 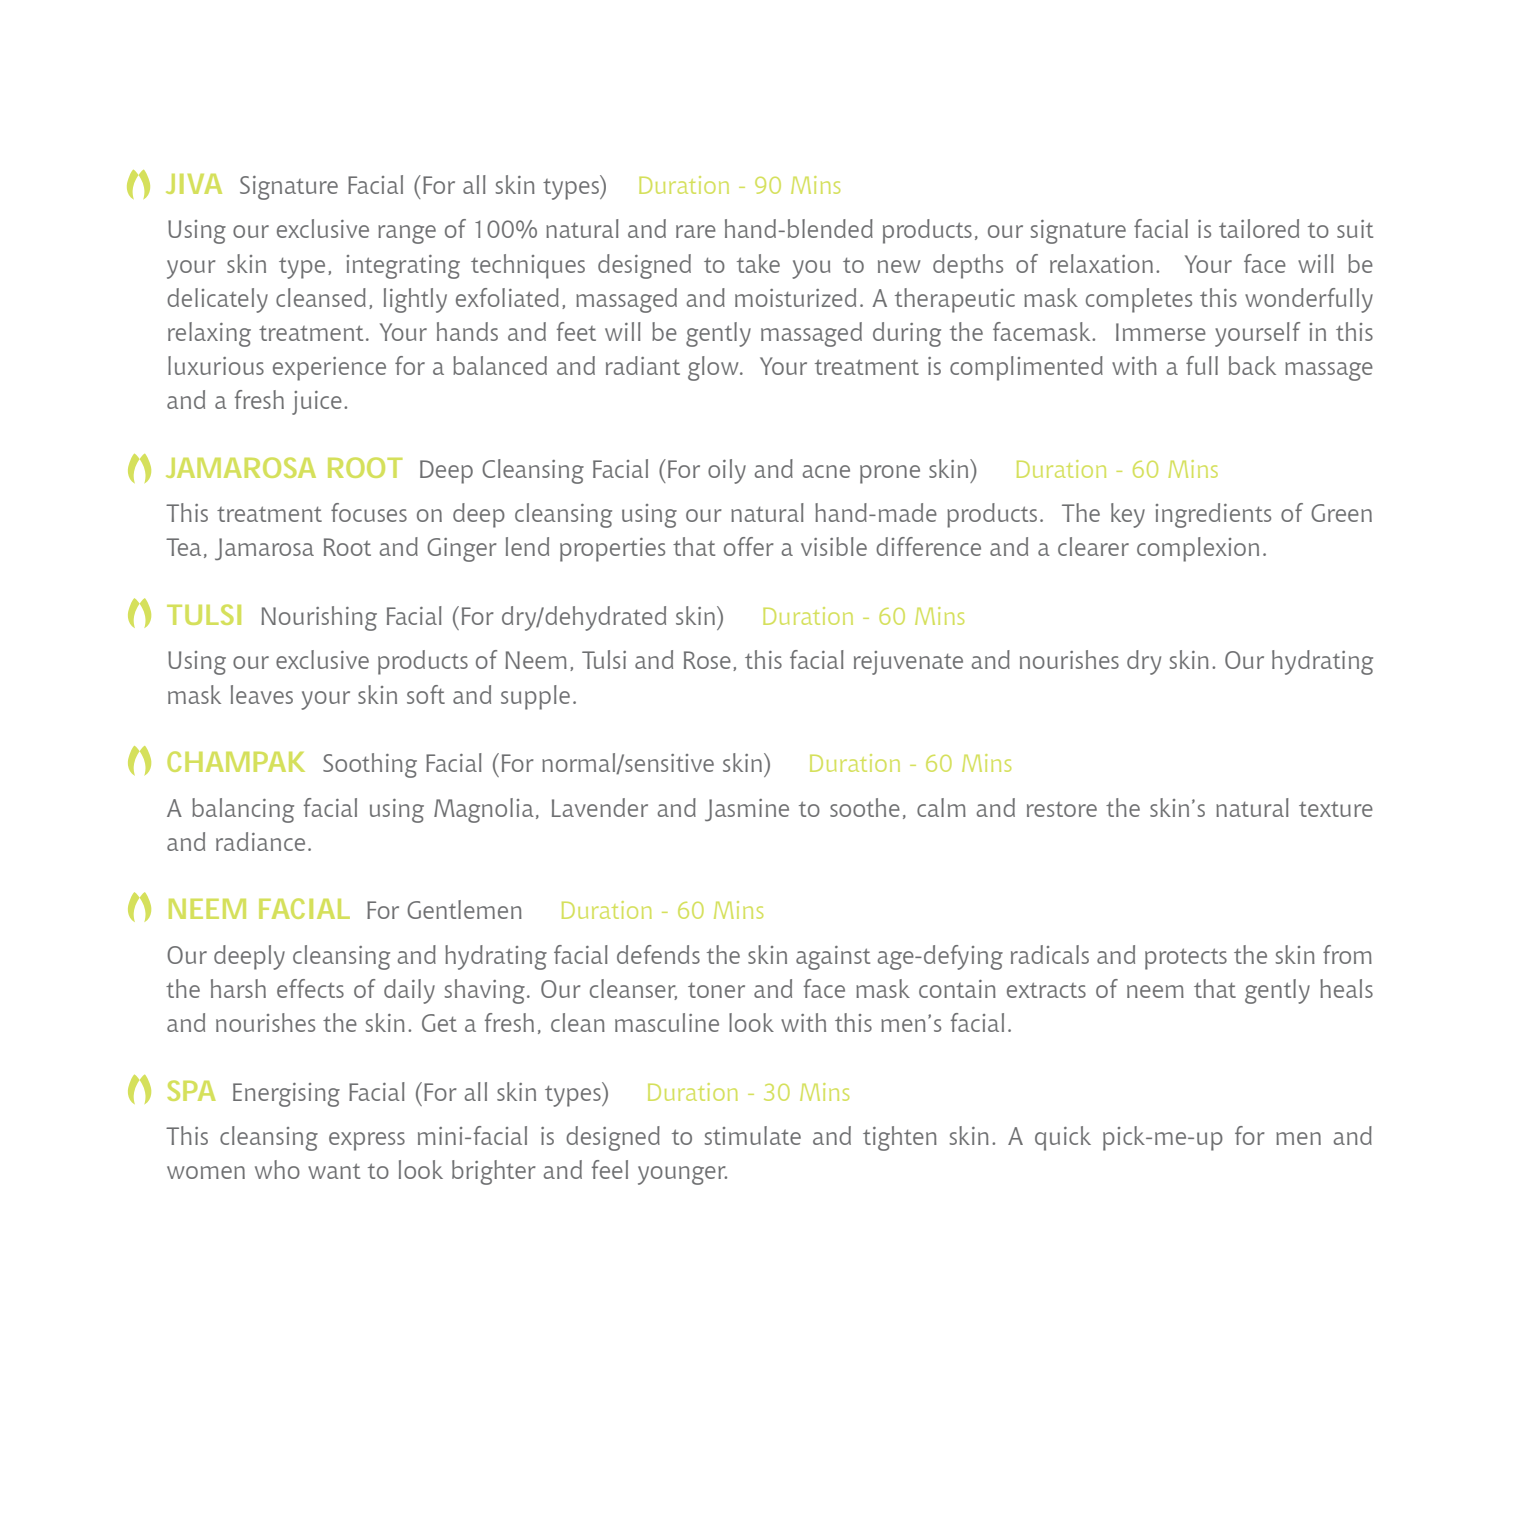 What do you see at coordinates (574, 1094) in the screenshot?
I see `types` at bounding box center [574, 1094].
